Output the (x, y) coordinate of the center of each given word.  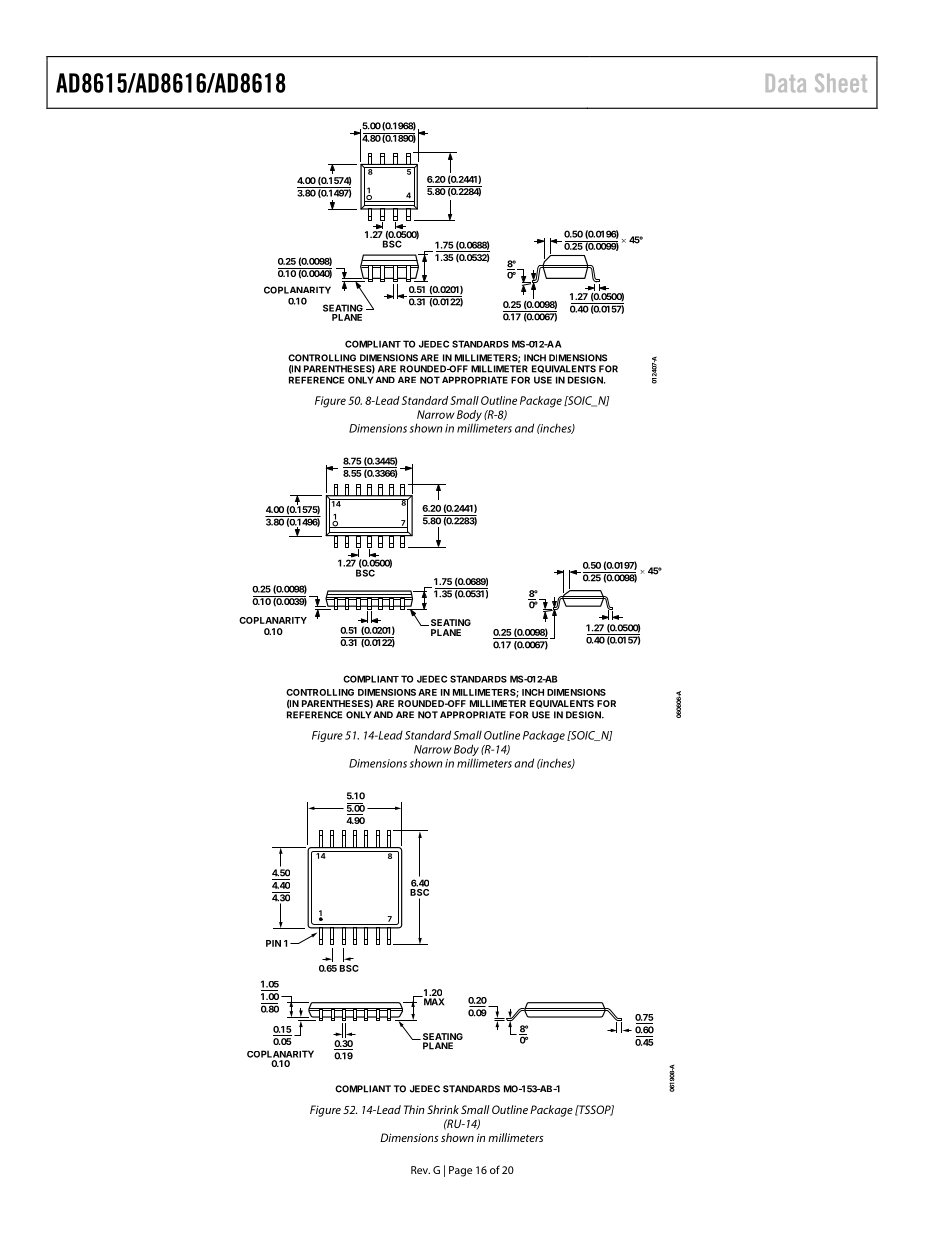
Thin (414, 1109)
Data (786, 83)
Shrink (443, 1109)
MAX (433, 1001)
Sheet (841, 82)
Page (460, 1171)
